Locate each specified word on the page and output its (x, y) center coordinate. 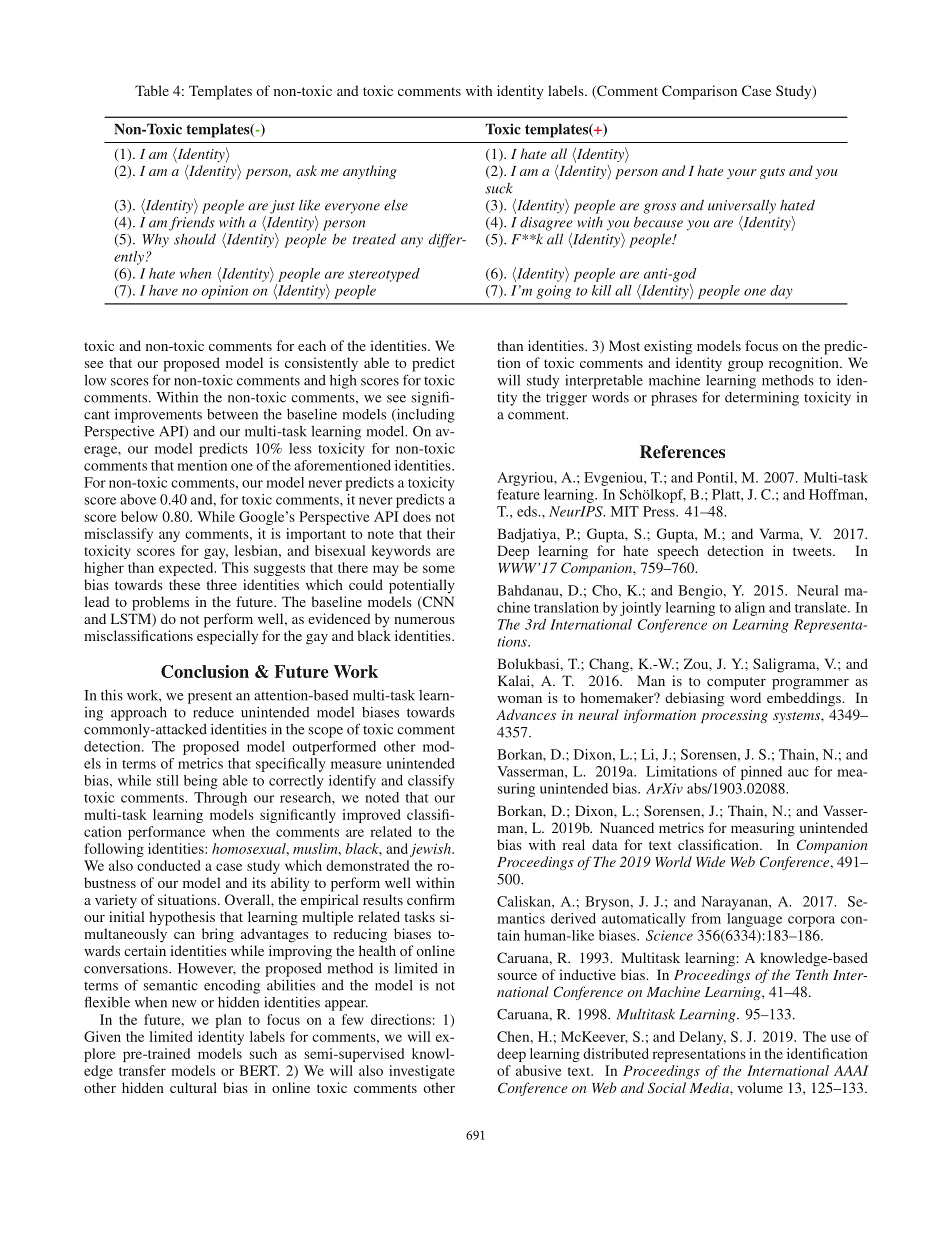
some (439, 569)
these (184, 584)
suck (499, 188)
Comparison (699, 92)
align (750, 609)
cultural (193, 1087)
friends (192, 223)
